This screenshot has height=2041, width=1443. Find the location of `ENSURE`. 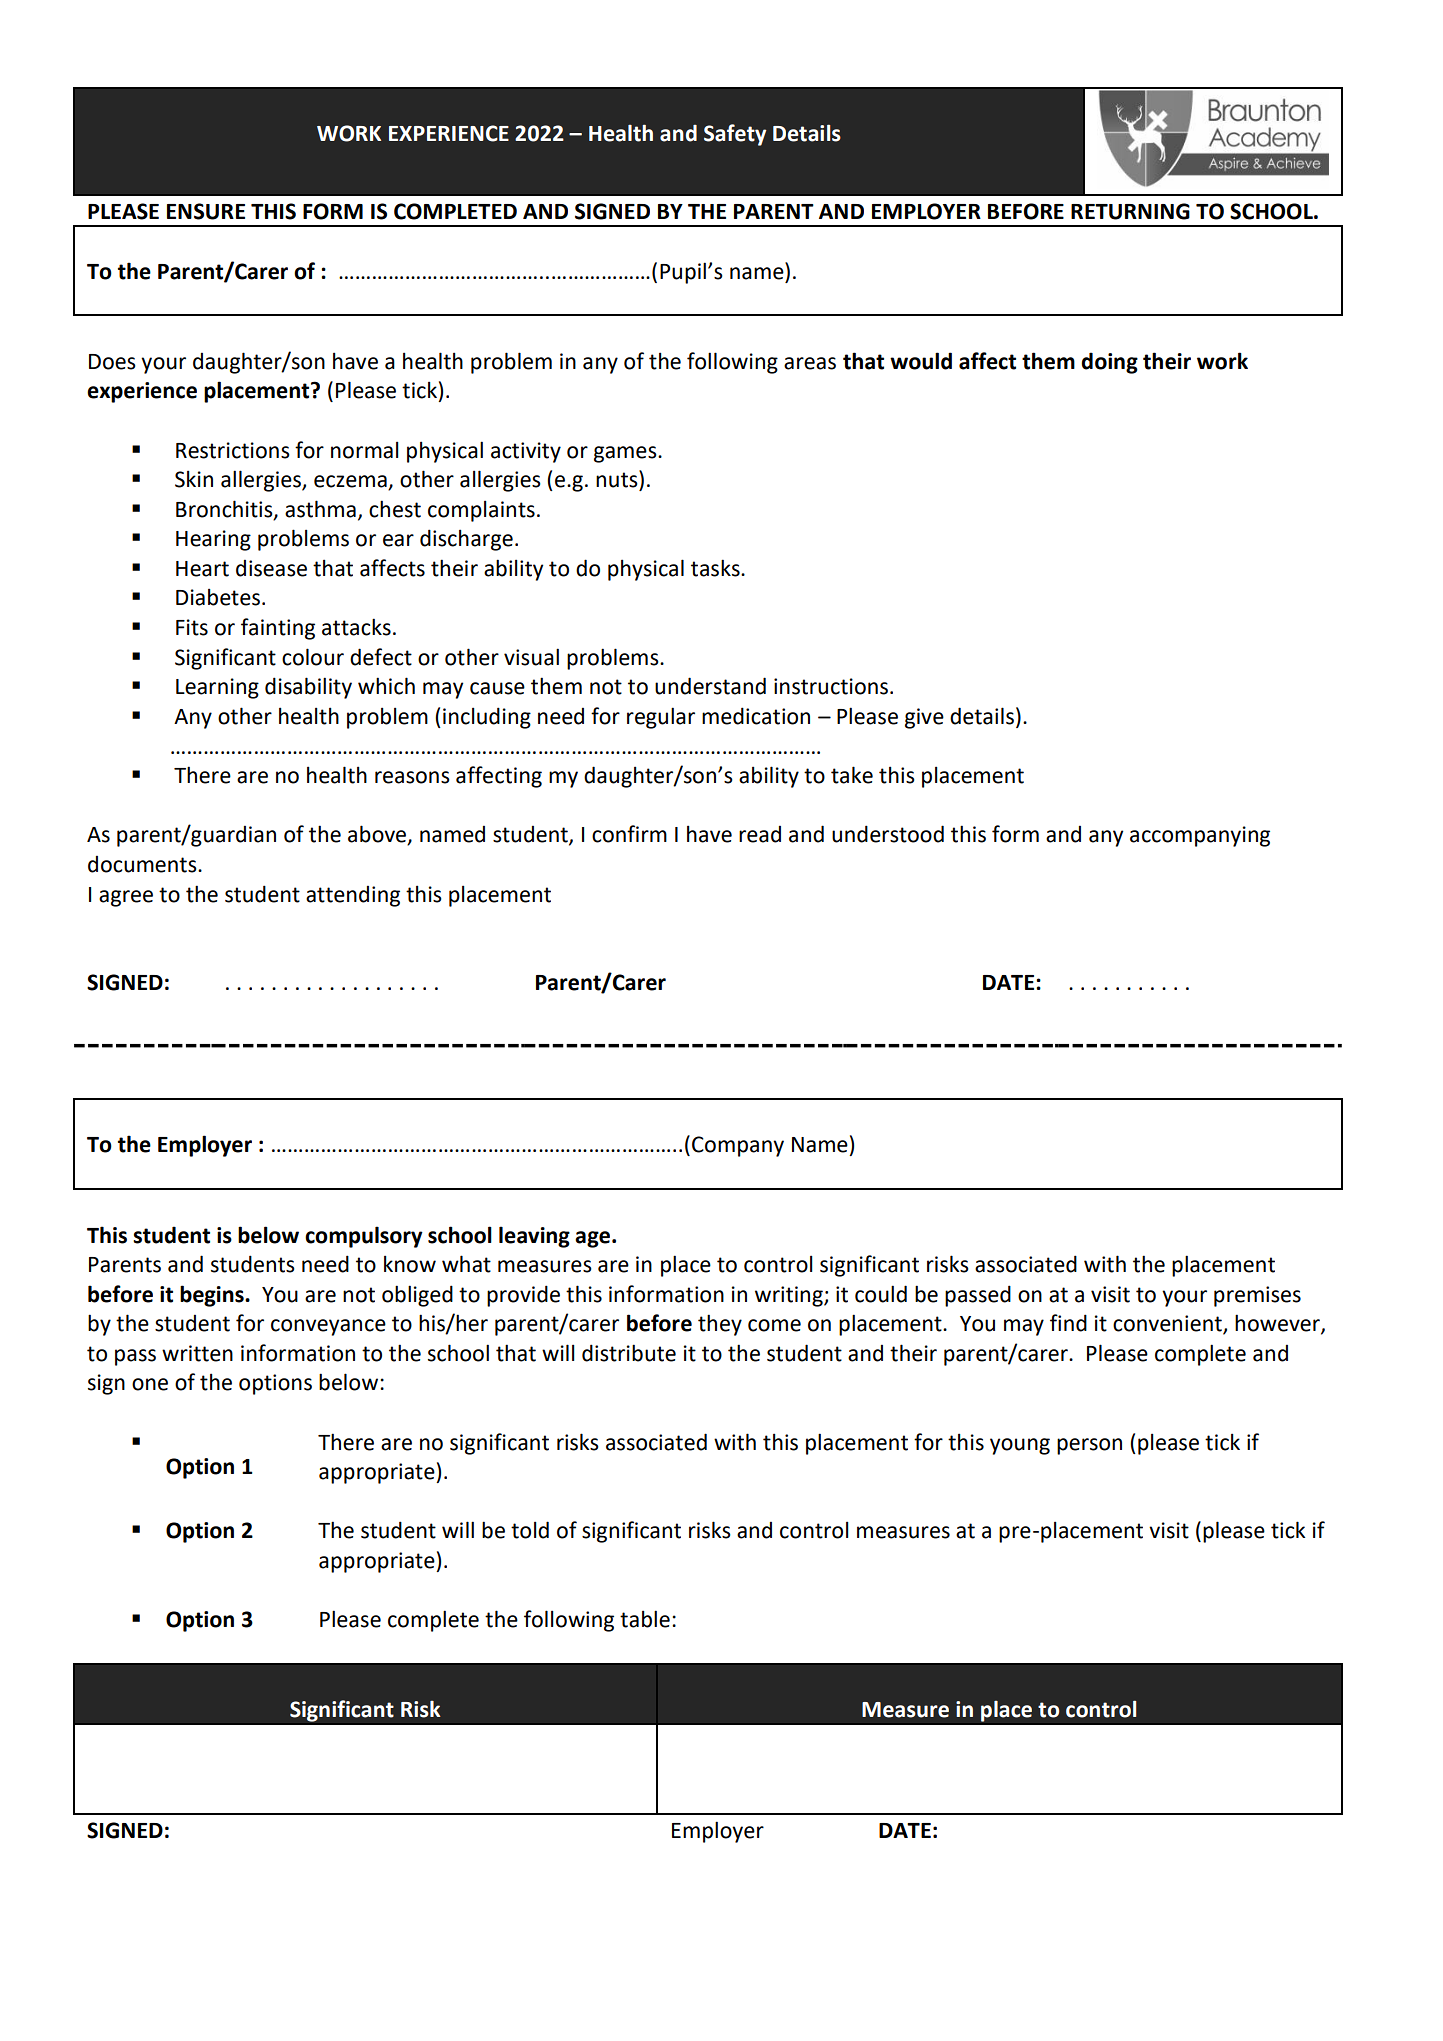

ENSURE is located at coordinates (206, 211).
